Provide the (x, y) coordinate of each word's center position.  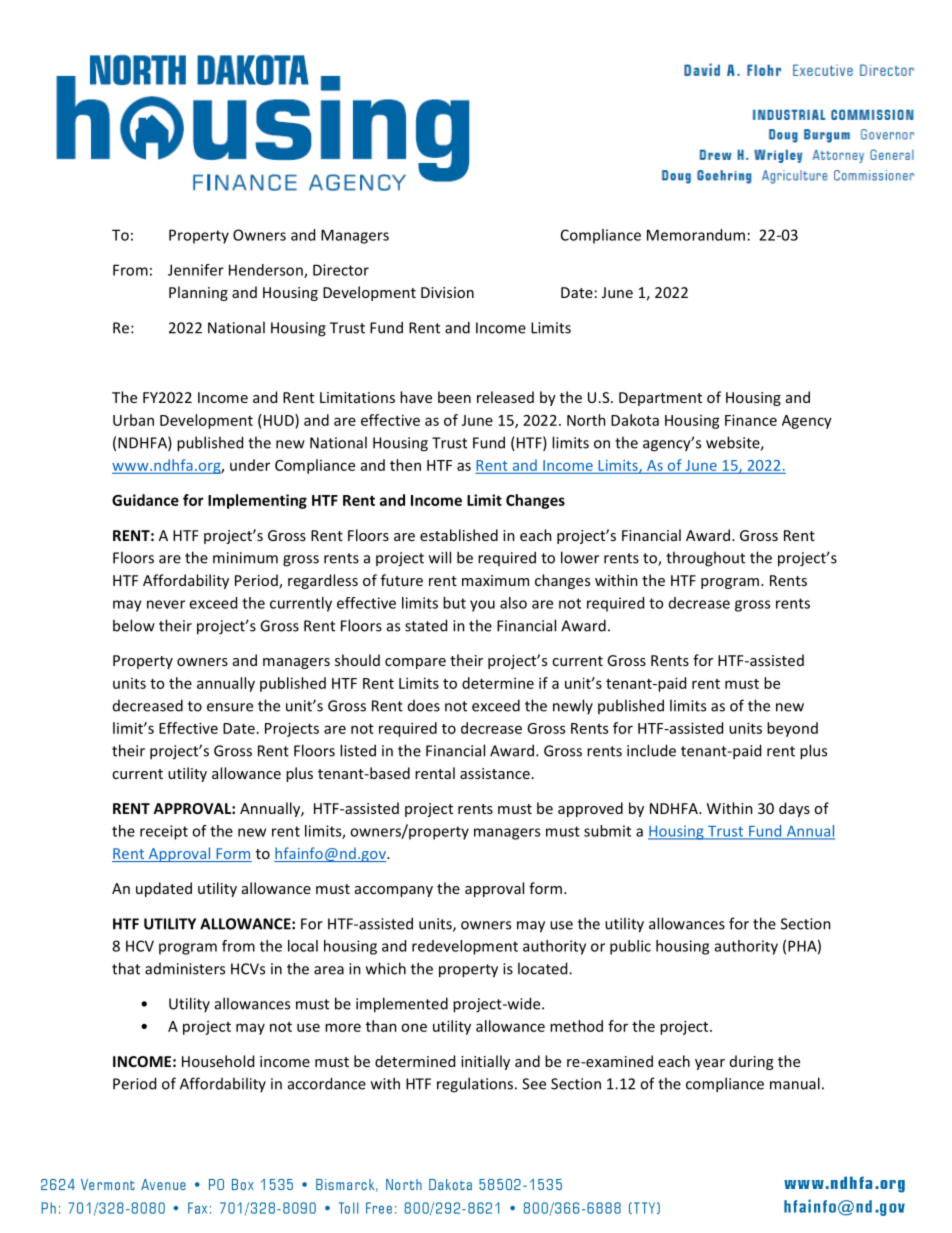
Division (447, 292)
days (794, 809)
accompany (394, 891)
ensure (230, 707)
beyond (792, 729)
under (250, 465)
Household (218, 1061)
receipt (164, 832)
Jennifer (196, 270)
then (405, 465)
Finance (751, 420)
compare (415, 663)
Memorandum (696, 235)
